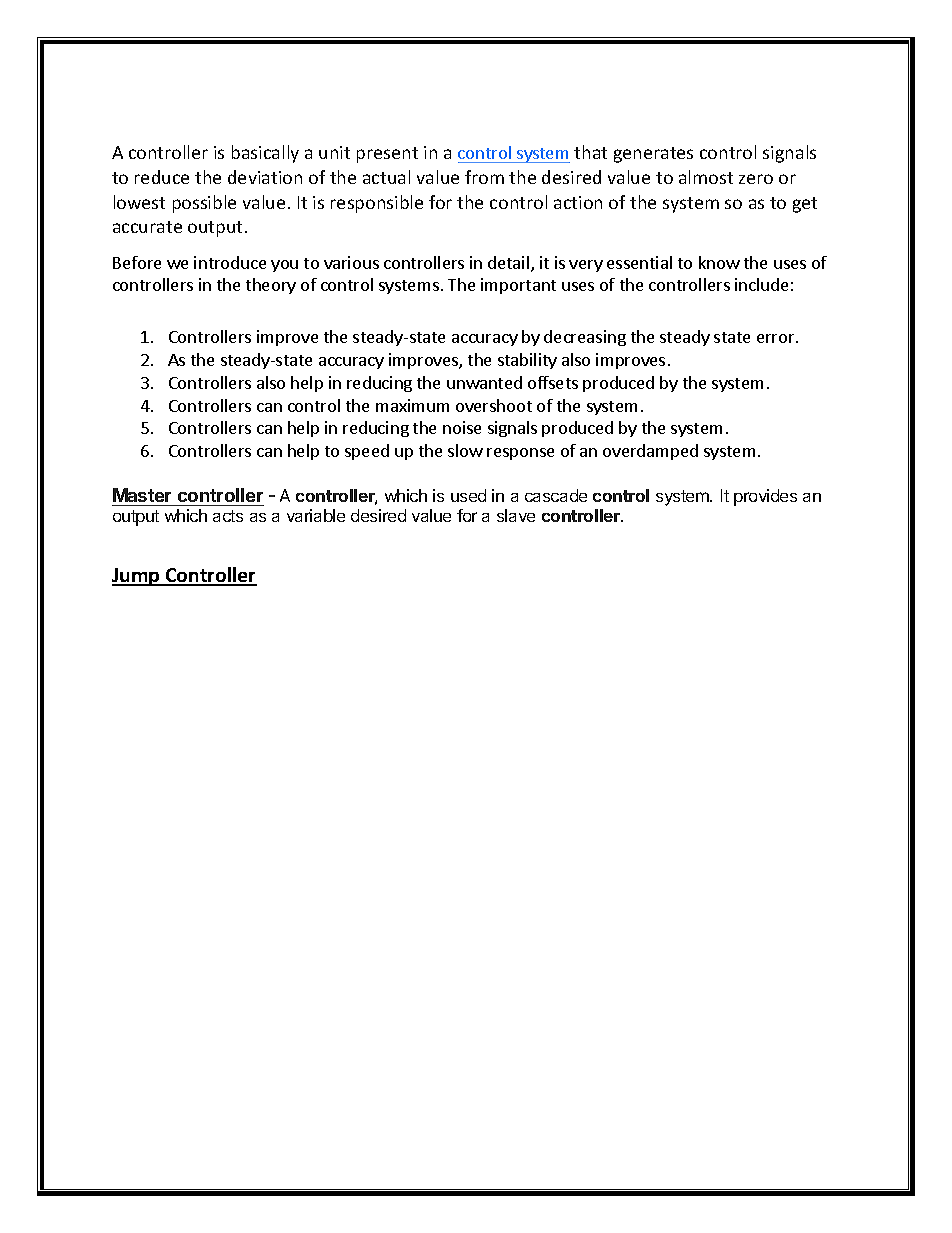 This document has height=1233, width=952. What do you see at coordinates (462, 427) in the document?
I see `noise` at bounding box center [462, 427].
